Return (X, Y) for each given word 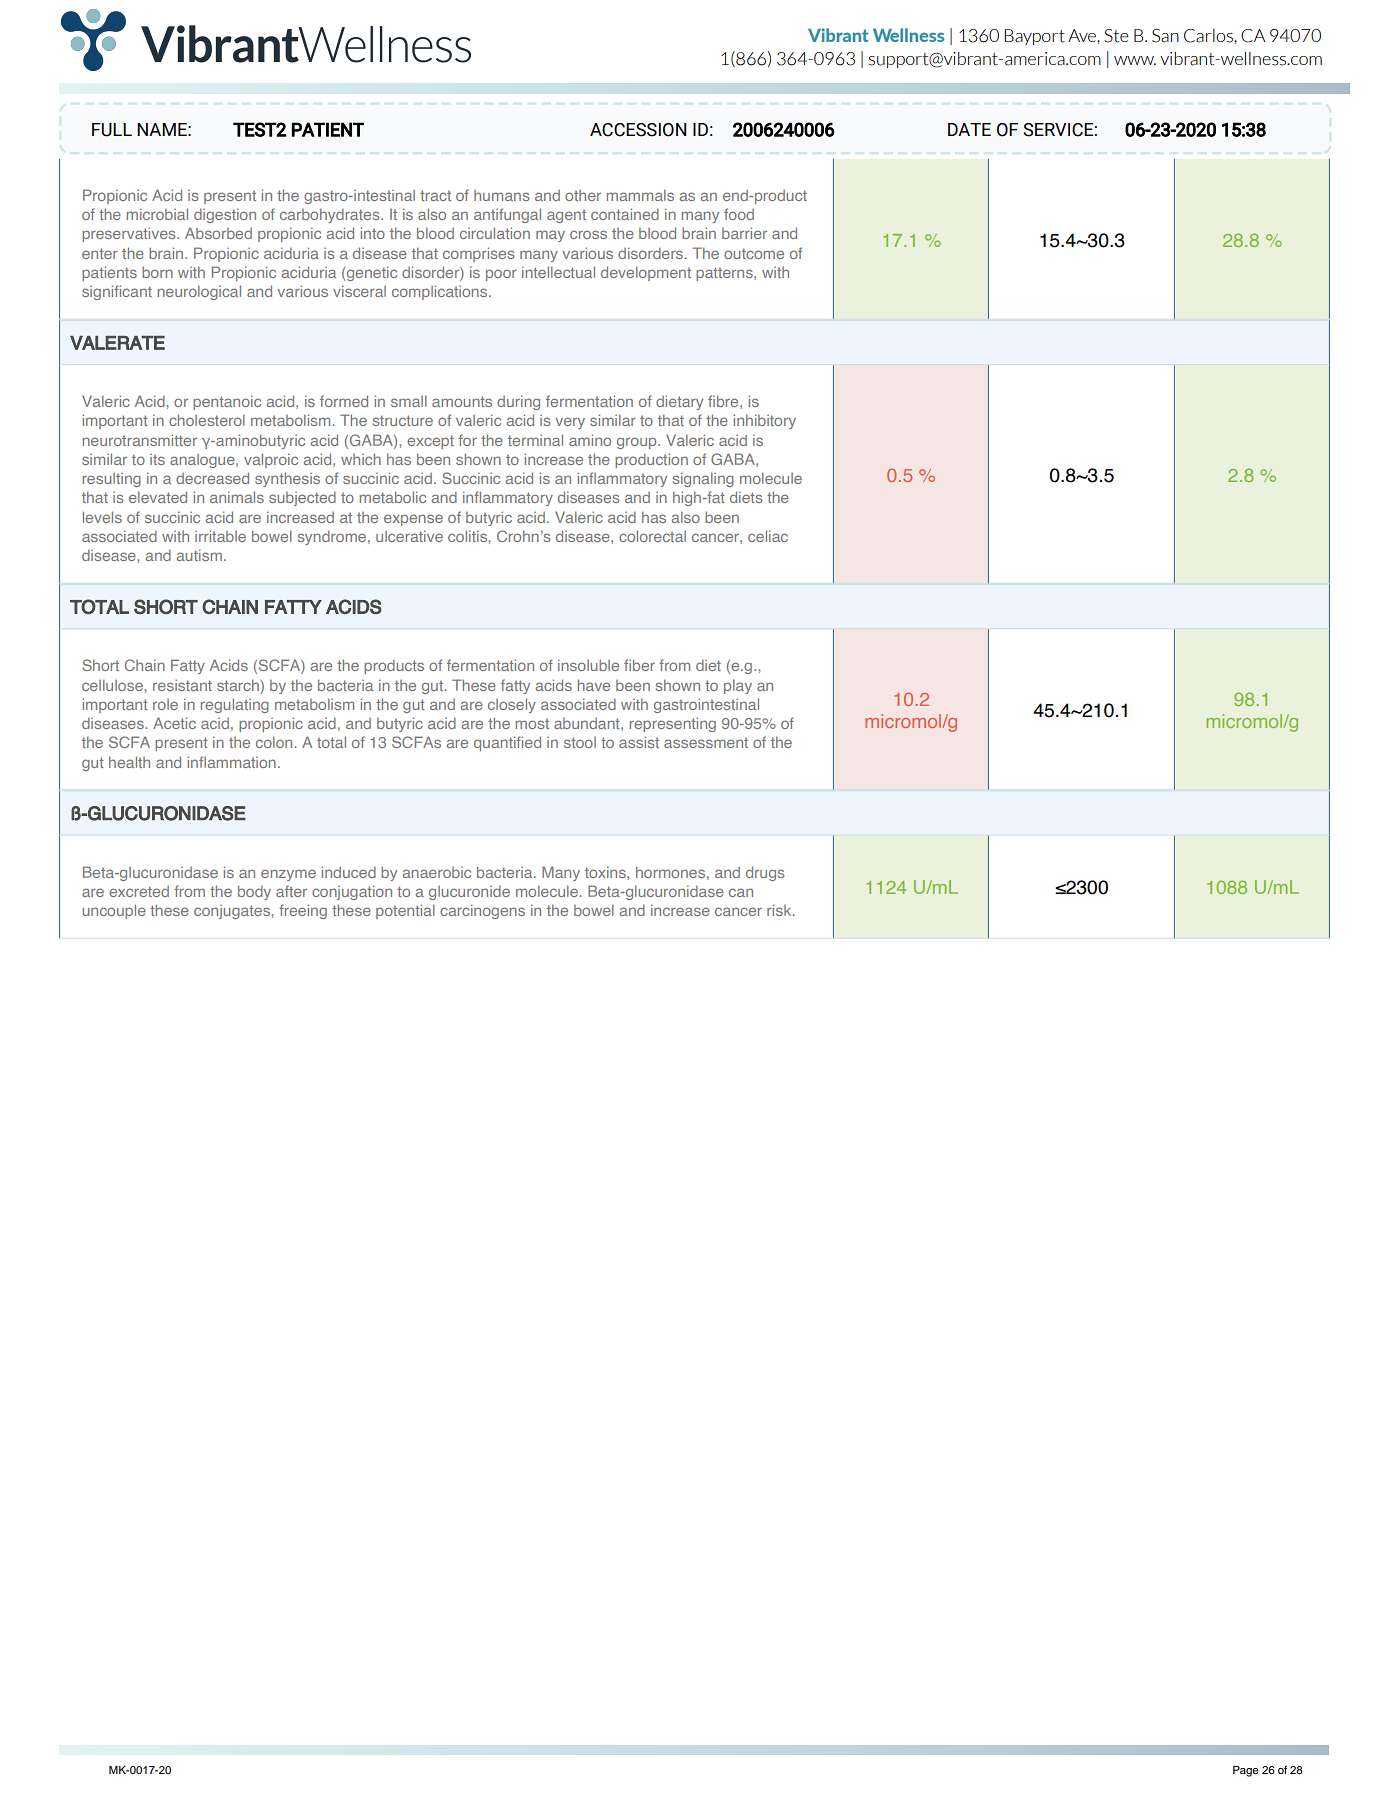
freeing (303, 911)
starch (239, 685)
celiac (768, 536)
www (1135, 60)
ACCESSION (638, 130)
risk (780, 910)
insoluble (588, 665)
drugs (765, 873)
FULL (112, 130)
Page (1246, 1771)
